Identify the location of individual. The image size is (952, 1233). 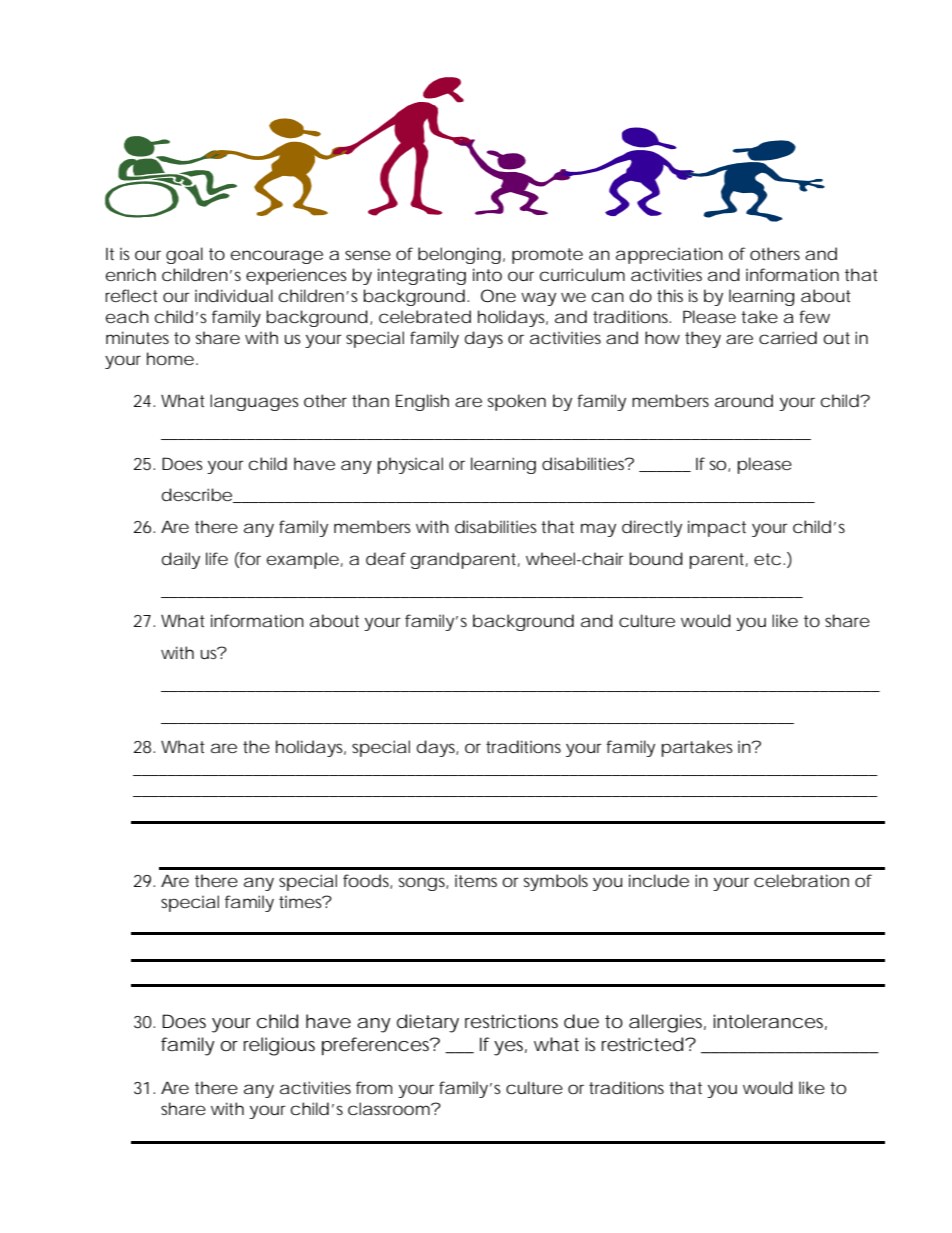
(234, 295).
